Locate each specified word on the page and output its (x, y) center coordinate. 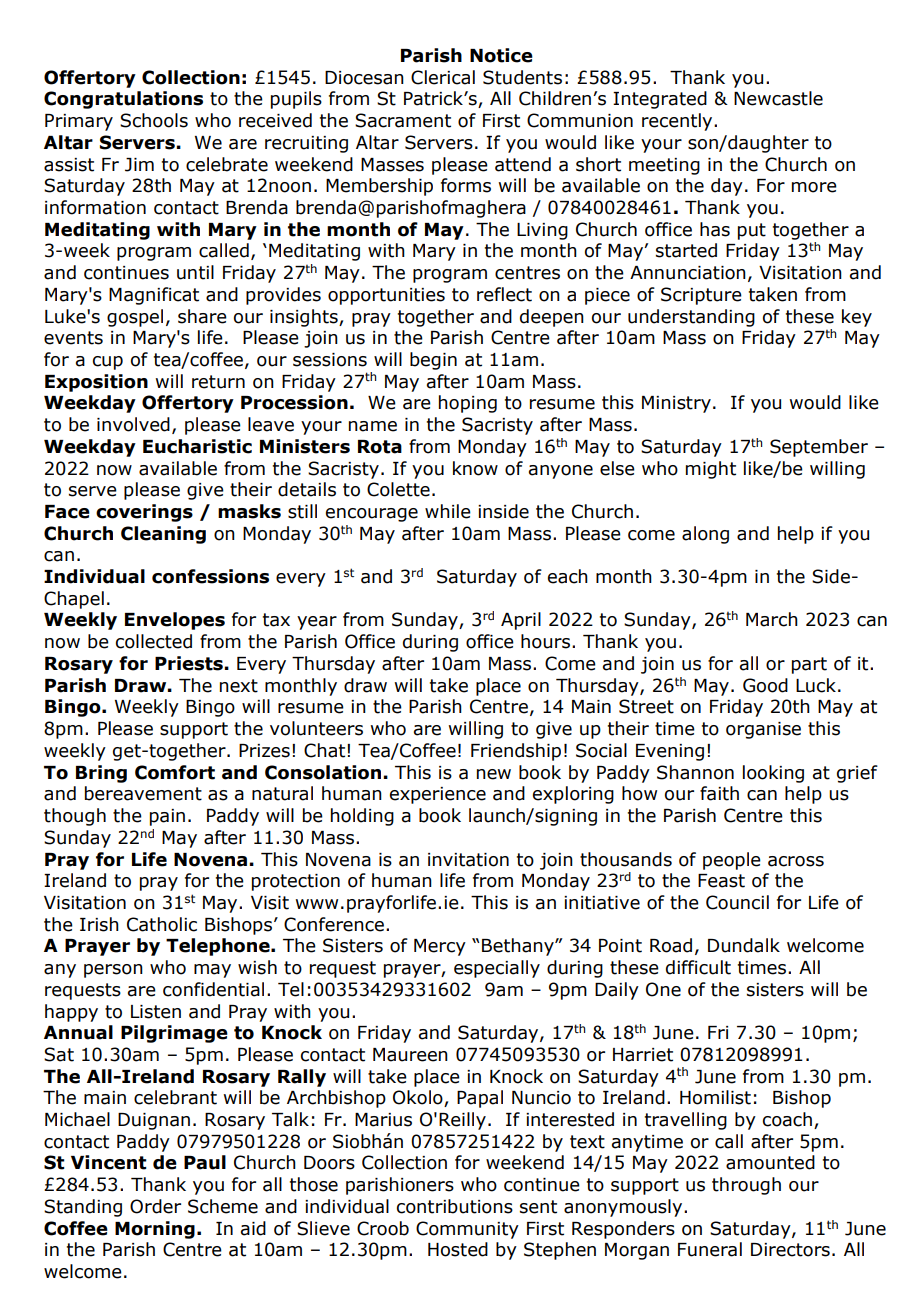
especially (497, 969)
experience (438, 795)
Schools (154, 120)
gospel (135, 318)
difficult (698, 967)
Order (155, 1206)
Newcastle (778, 98)
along (705, 535)
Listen (156, 1012)
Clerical (443, 77)
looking (773, 774)
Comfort (175, 772)
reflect (504, 294)
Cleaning (163, 535)
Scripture (701, 296)
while (448, 511)
